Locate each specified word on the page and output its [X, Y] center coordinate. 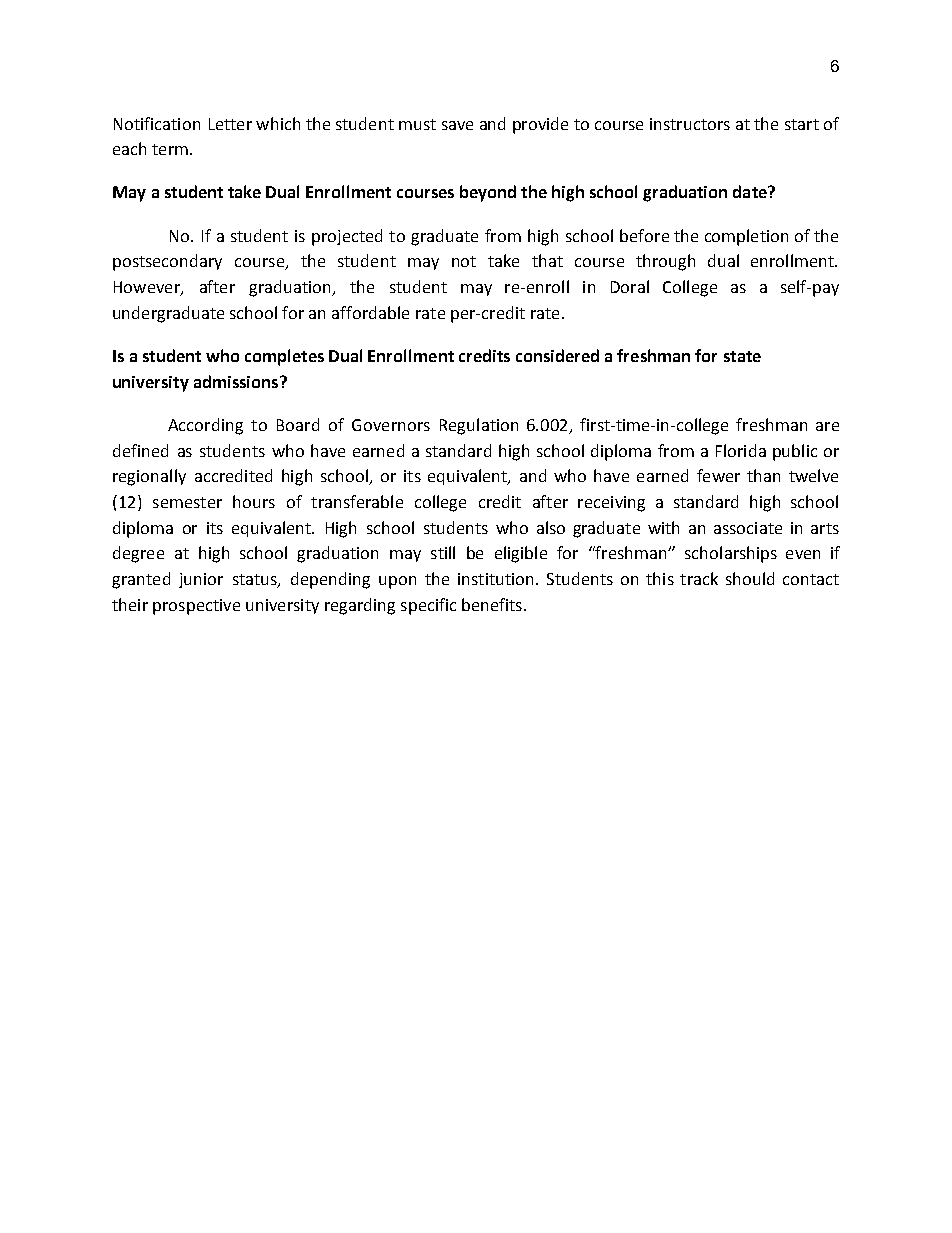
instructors [690, 124]
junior [201, 580]
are [827, 426]
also [551, 527]
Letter [230, 124]
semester [187, 502]
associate [748, 528]
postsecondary [167, 262]
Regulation [479, 426]
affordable [370, 312]
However [148, 288]
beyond [488, 193]
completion [746, 237]
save [457, 125]
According [205, 426]
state [742, 356]
